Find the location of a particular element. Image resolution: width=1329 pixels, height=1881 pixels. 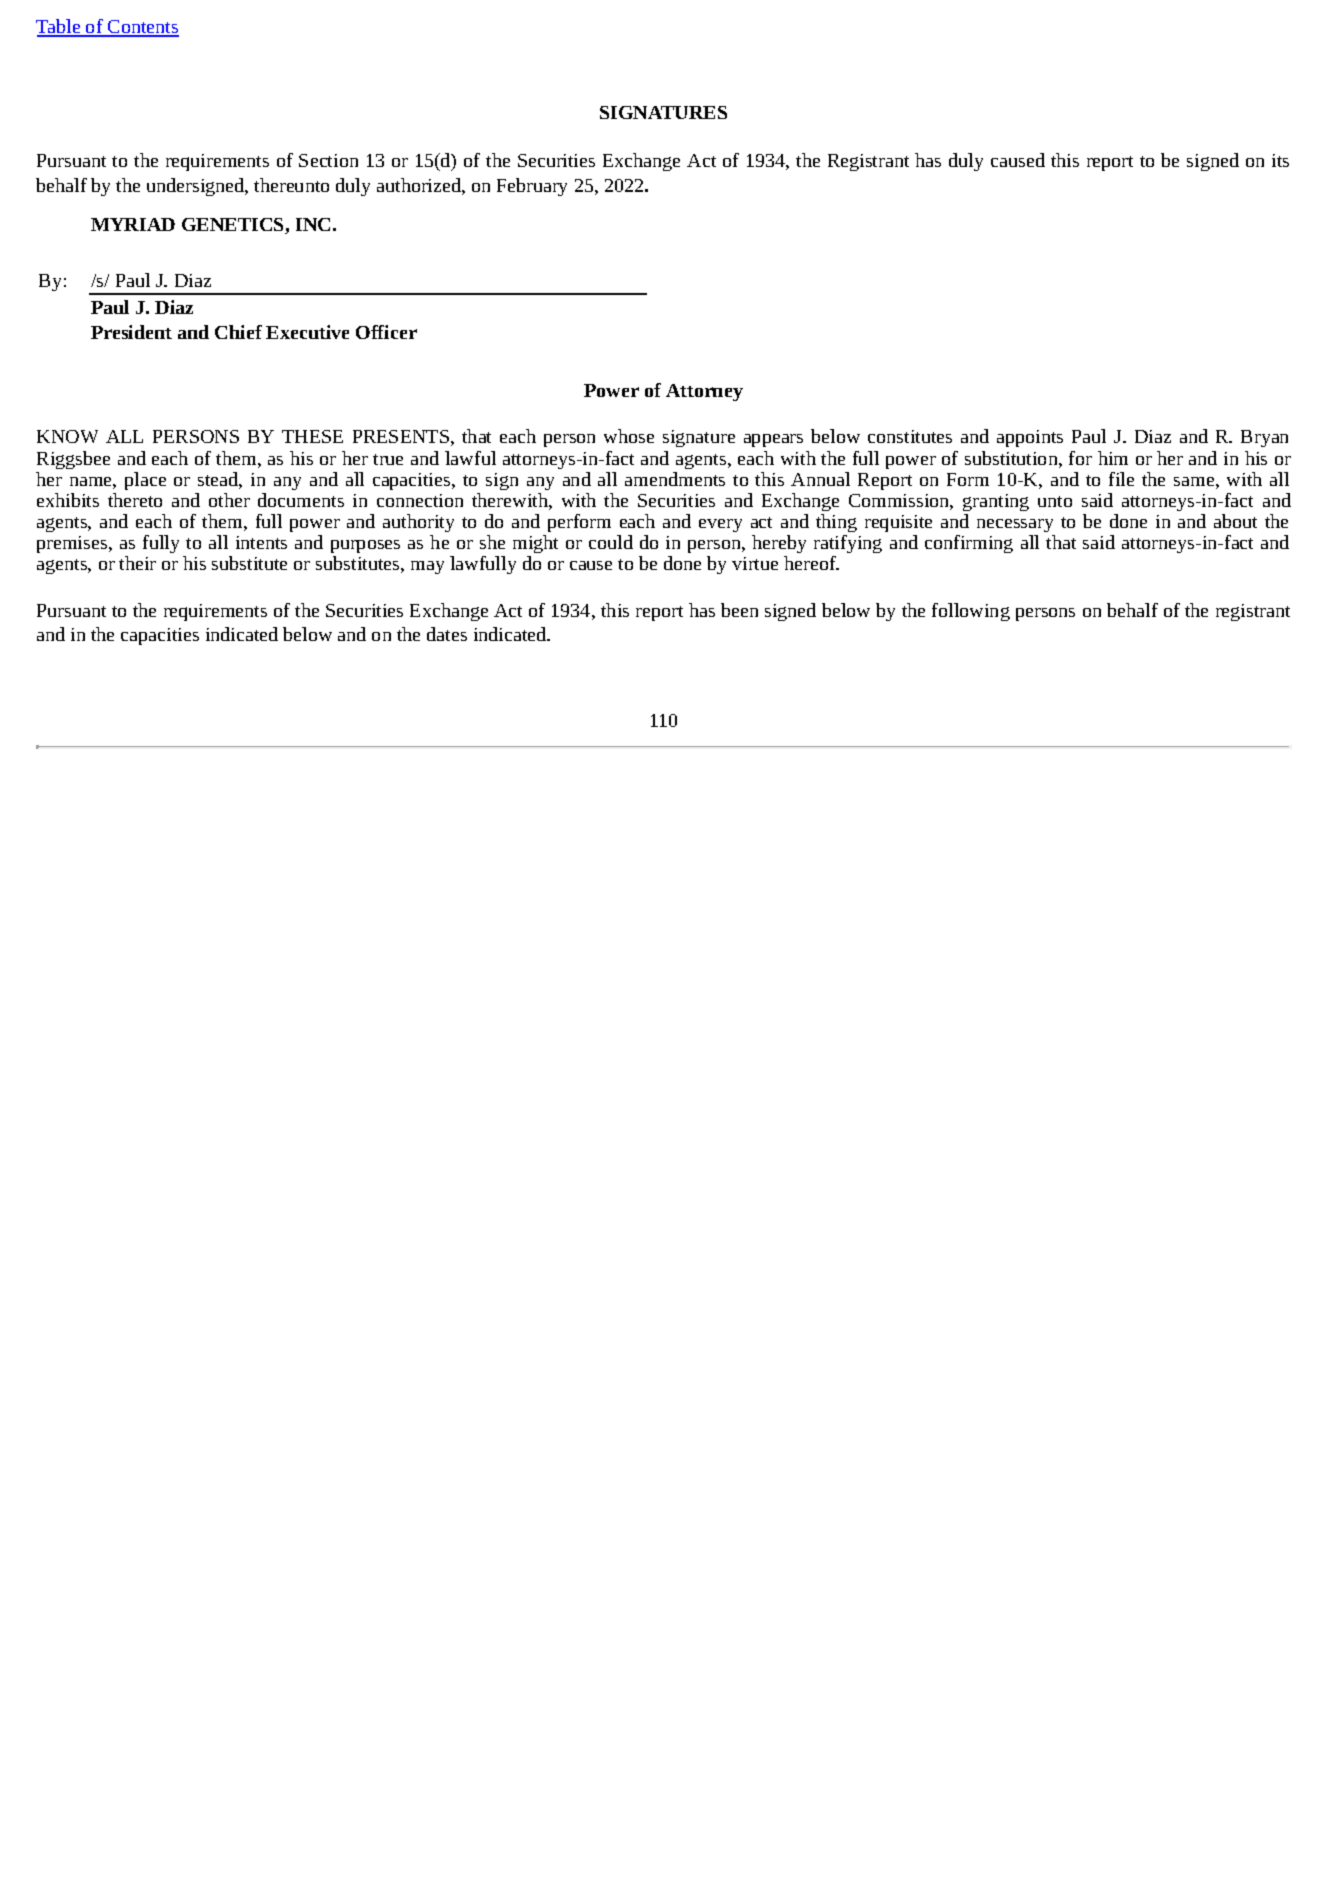

February is located at coordinates (532, 187).
